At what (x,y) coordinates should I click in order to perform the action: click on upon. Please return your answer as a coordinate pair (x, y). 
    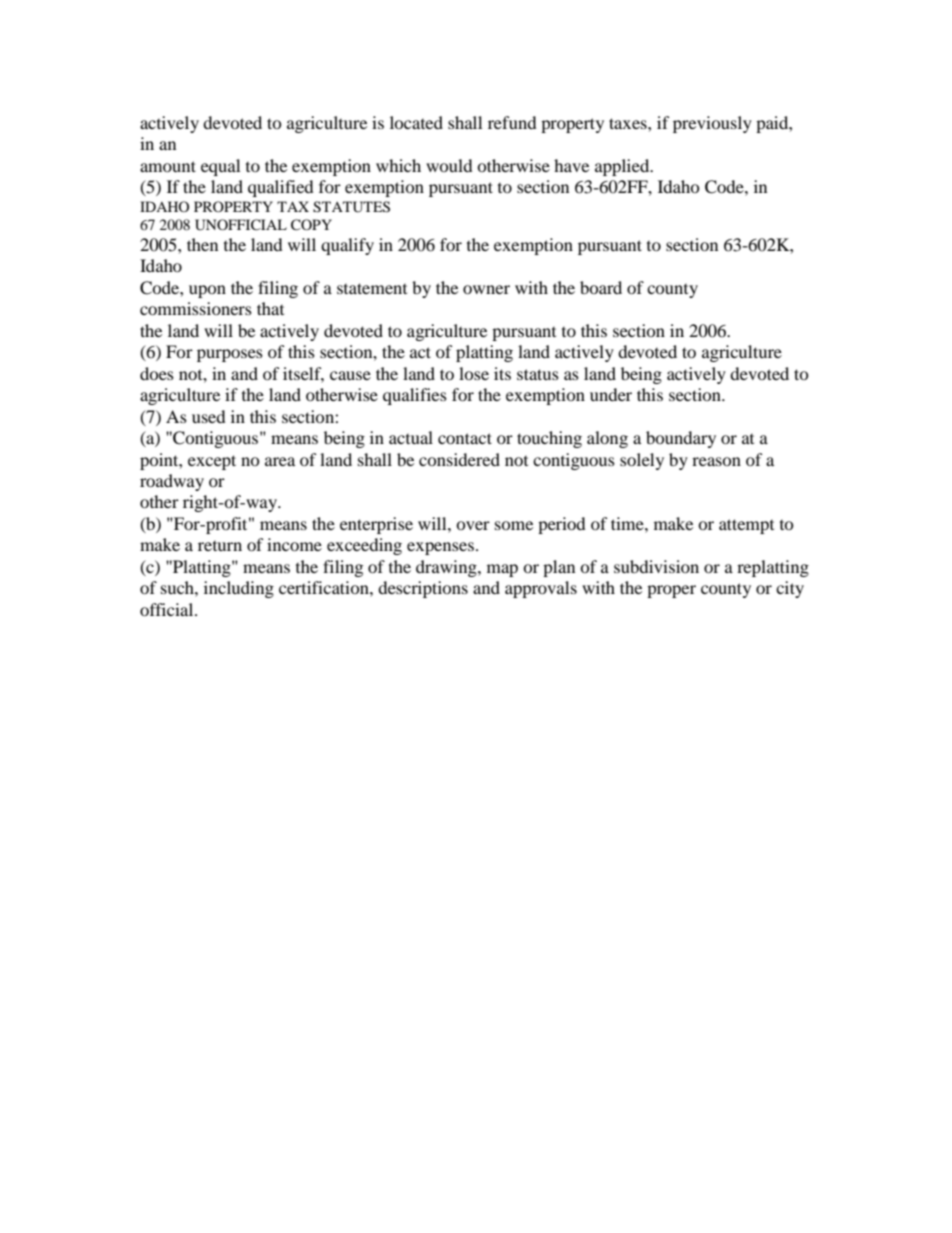
    Looking at the image, I should click on (207, 291).
